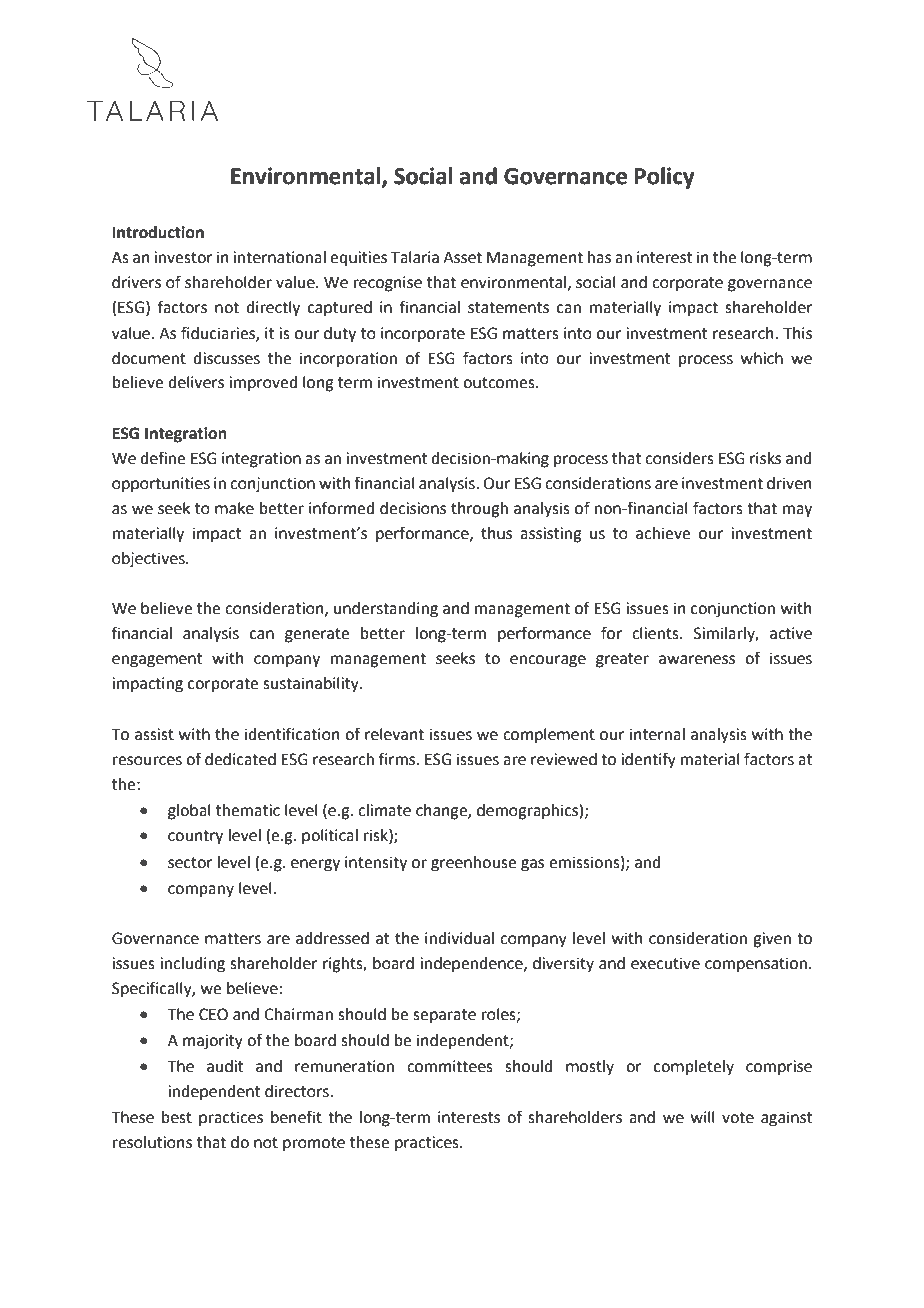  What do you see at coordinates (158, 232) in the screenshot?
I see `Introduction` at bounding box center [158, 232].
